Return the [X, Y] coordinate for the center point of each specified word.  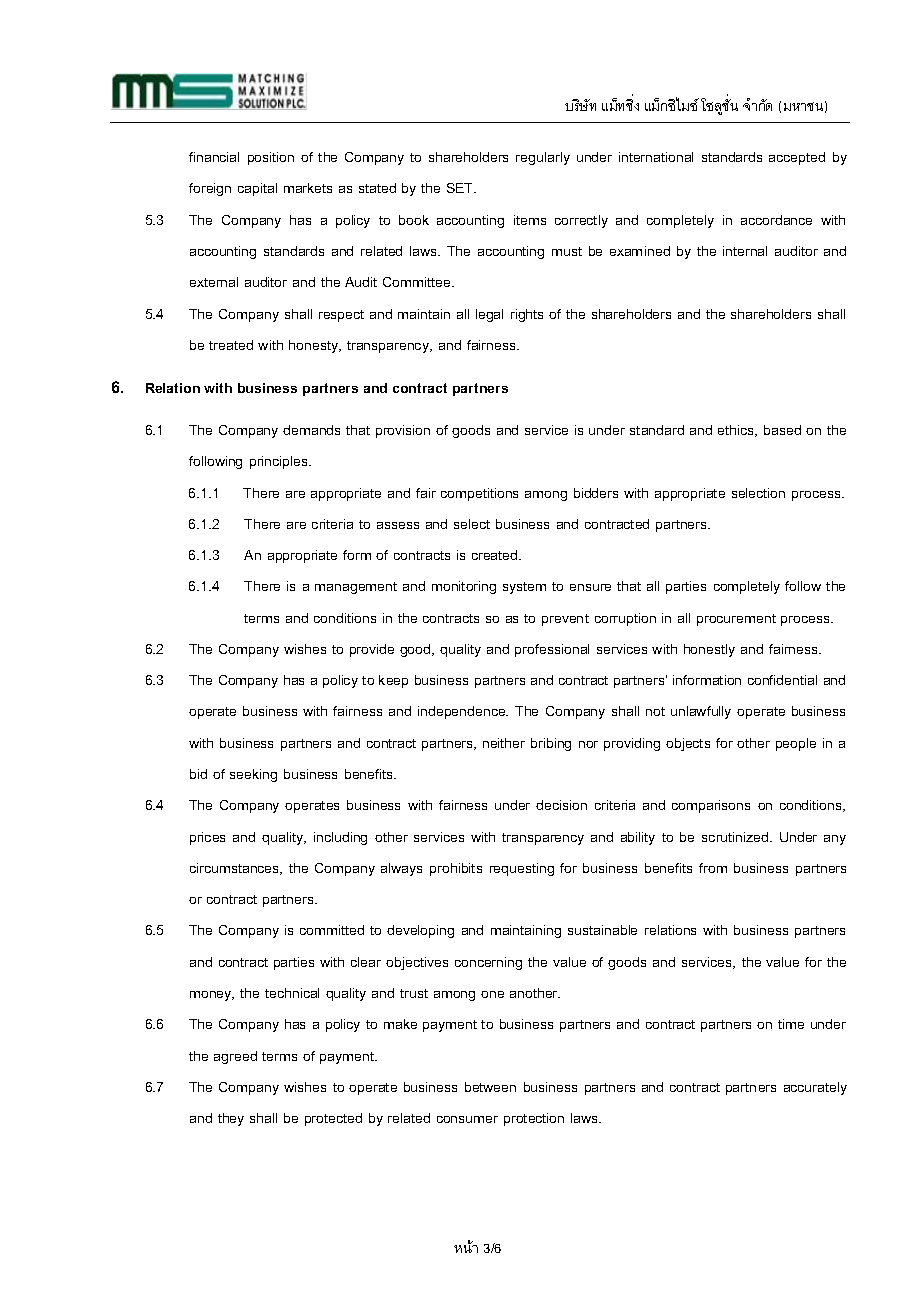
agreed [235, 1057]
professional [552, 650]
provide [372, 650]
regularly [543, 158]
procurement [736, 620]
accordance [776, 220]
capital [257, 189]
